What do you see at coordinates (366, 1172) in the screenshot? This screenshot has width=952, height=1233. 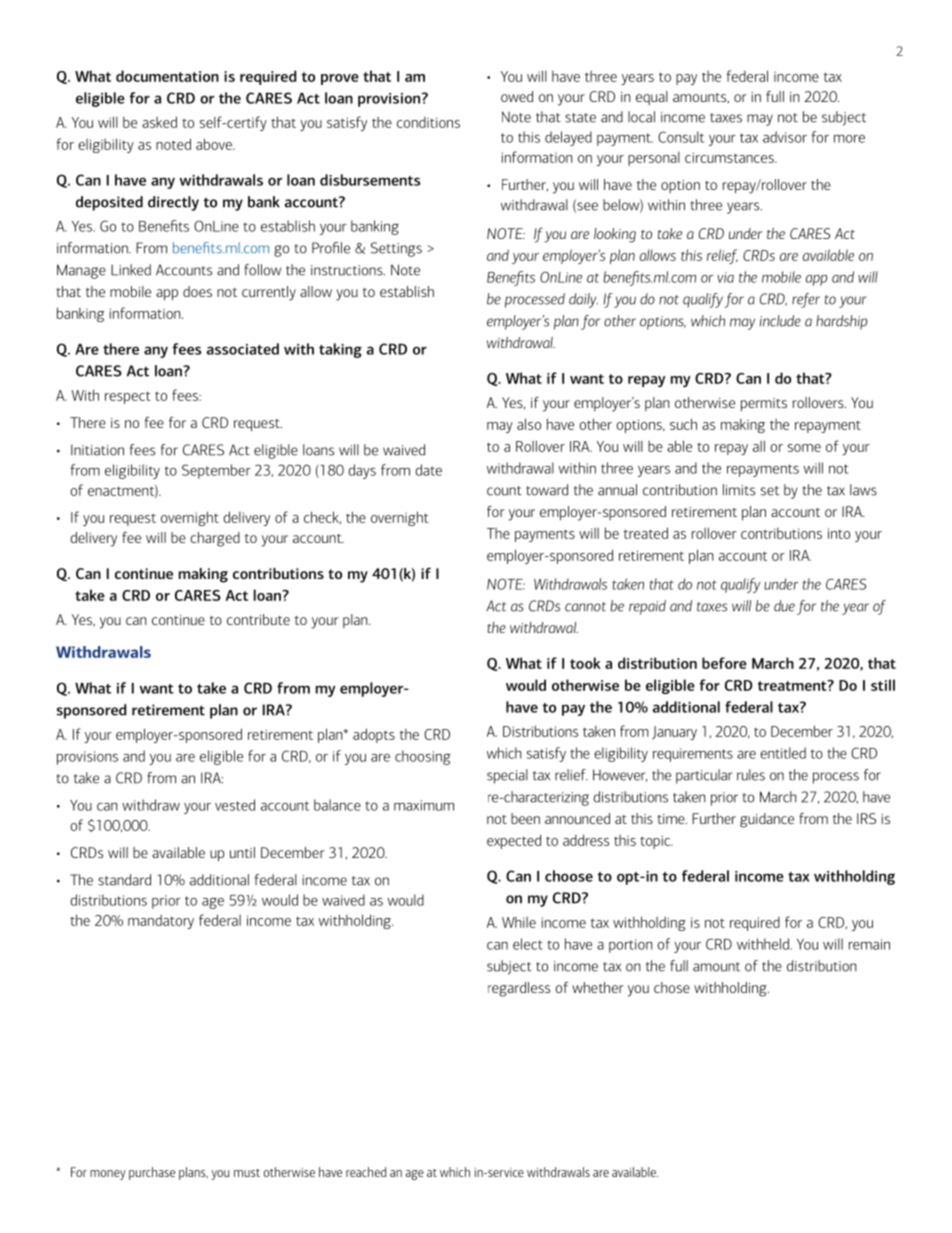 I see `reached` at bounding box center [366, 1172].
